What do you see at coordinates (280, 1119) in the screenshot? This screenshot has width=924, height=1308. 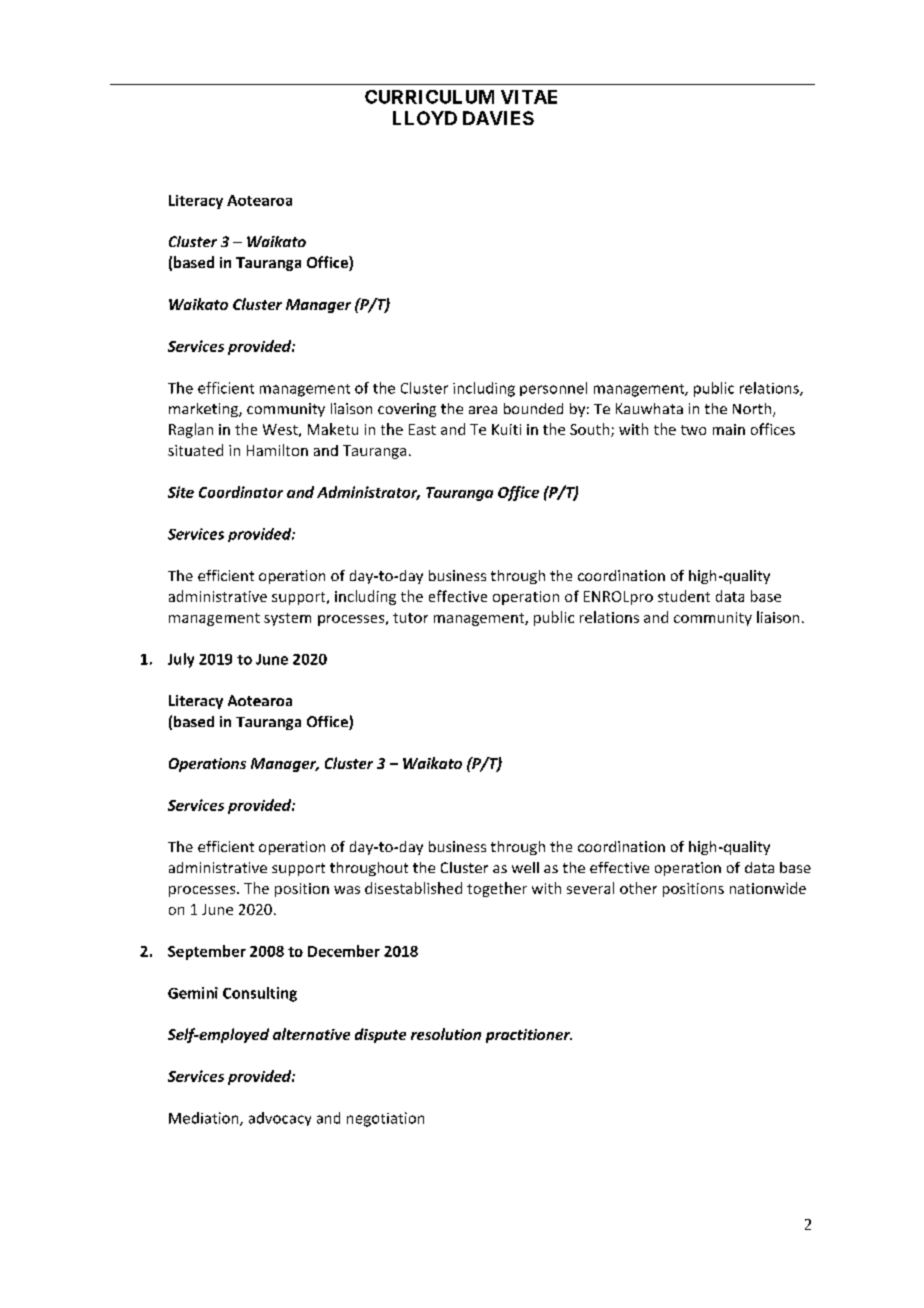 I see `advocacy` at bounding box center [280, 1119].
